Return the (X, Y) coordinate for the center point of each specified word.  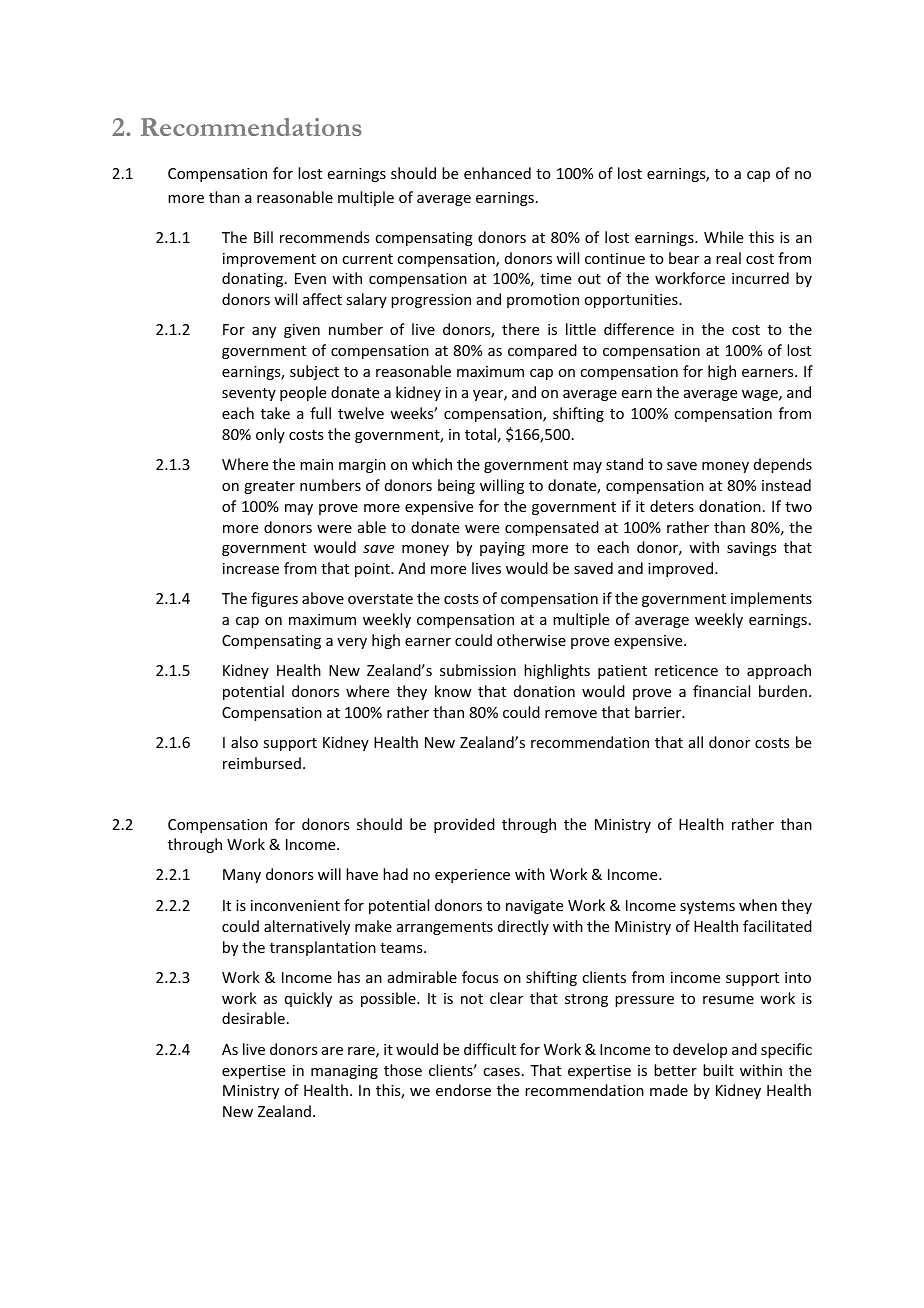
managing (344, 1072)
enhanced (497, 173)
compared (542, 351)
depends (783, 465)
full (320, 413)
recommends (324, 237)
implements (771, 599)
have (362, 874)
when (758, 905)
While (723, 237)
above (323, 598)
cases (501, 1072)
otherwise (531, 640)
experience (472, 876)
